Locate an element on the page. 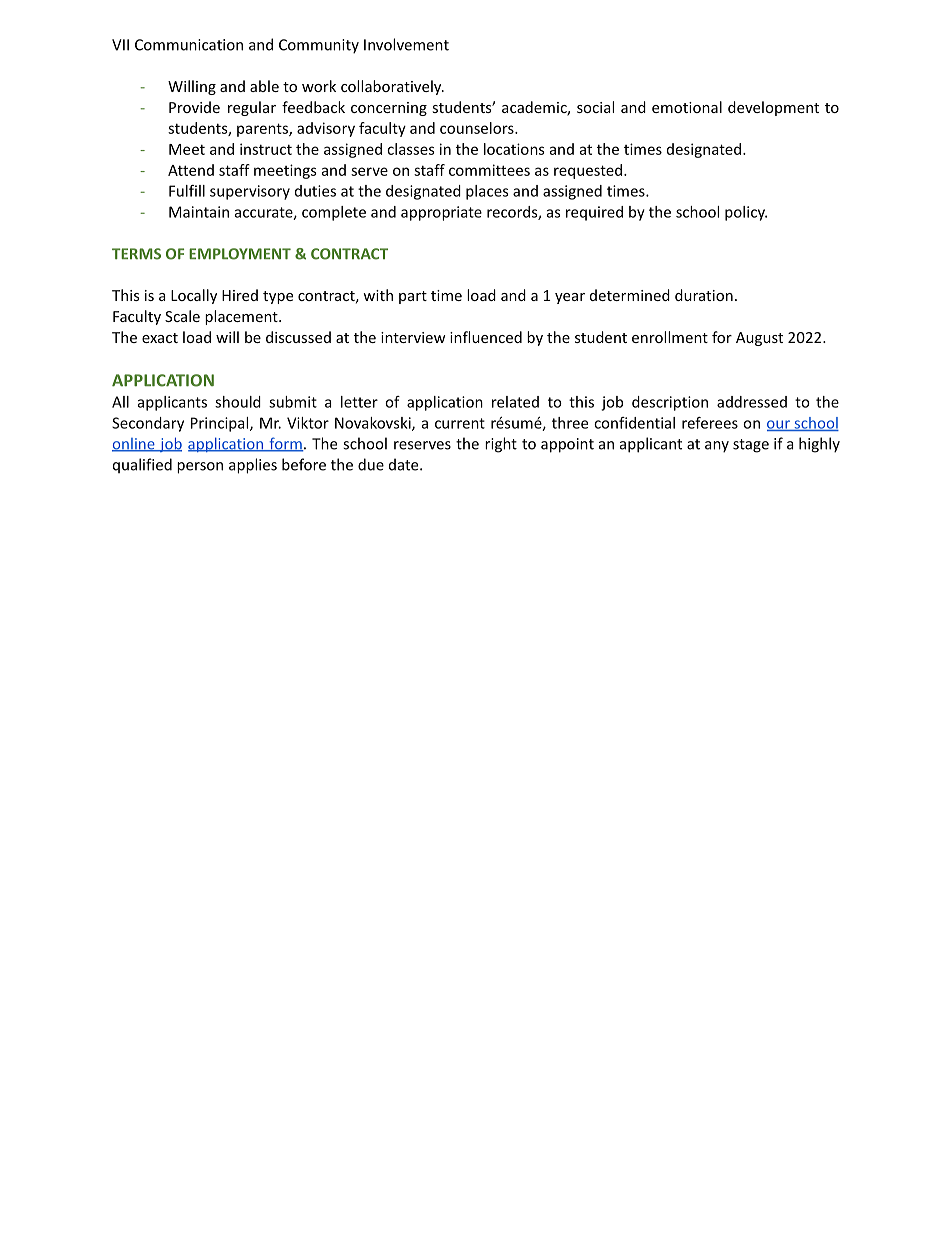  EMPLOYMENT is located at coordinates (240, 254).
